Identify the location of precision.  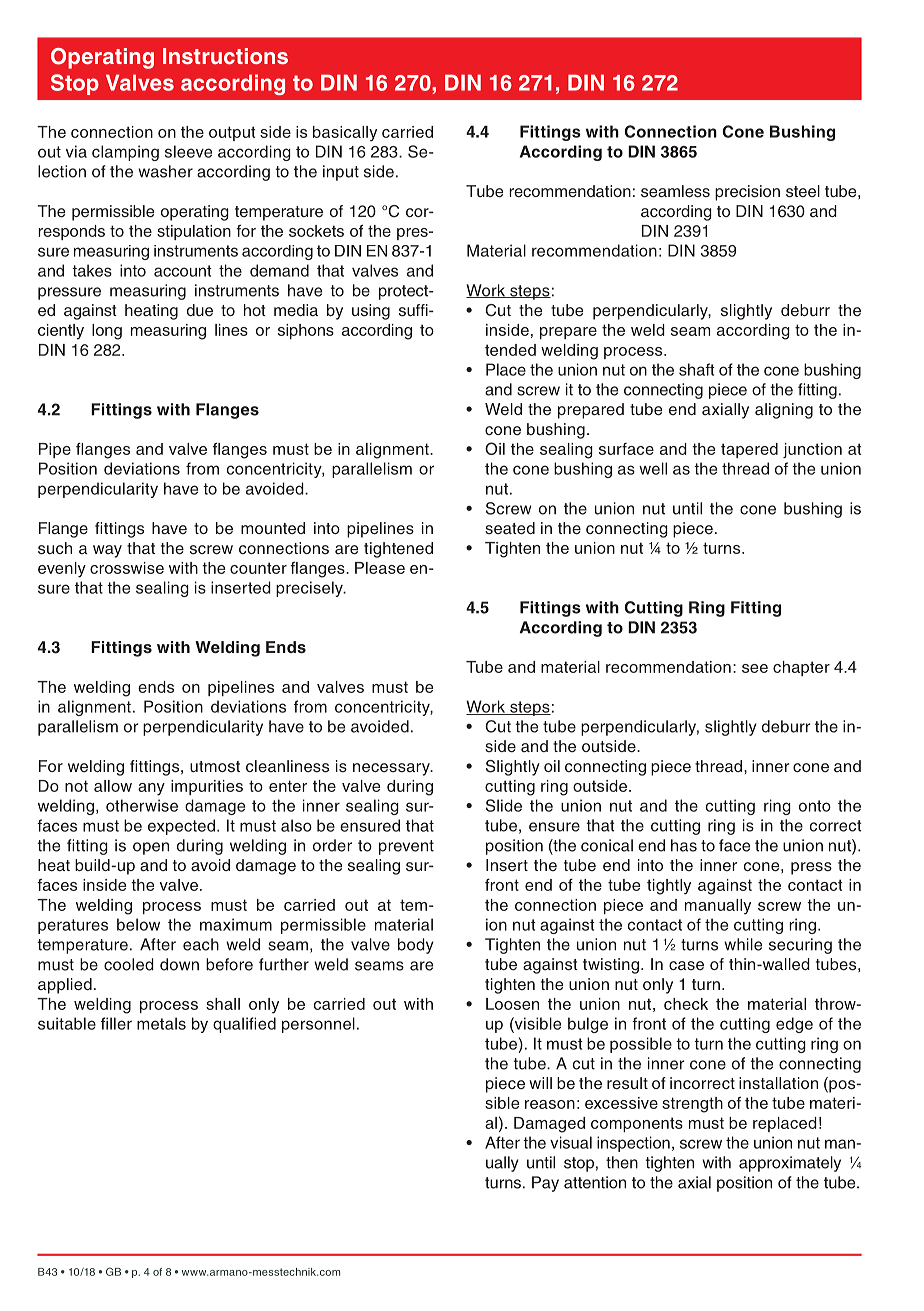
(747, 193).
